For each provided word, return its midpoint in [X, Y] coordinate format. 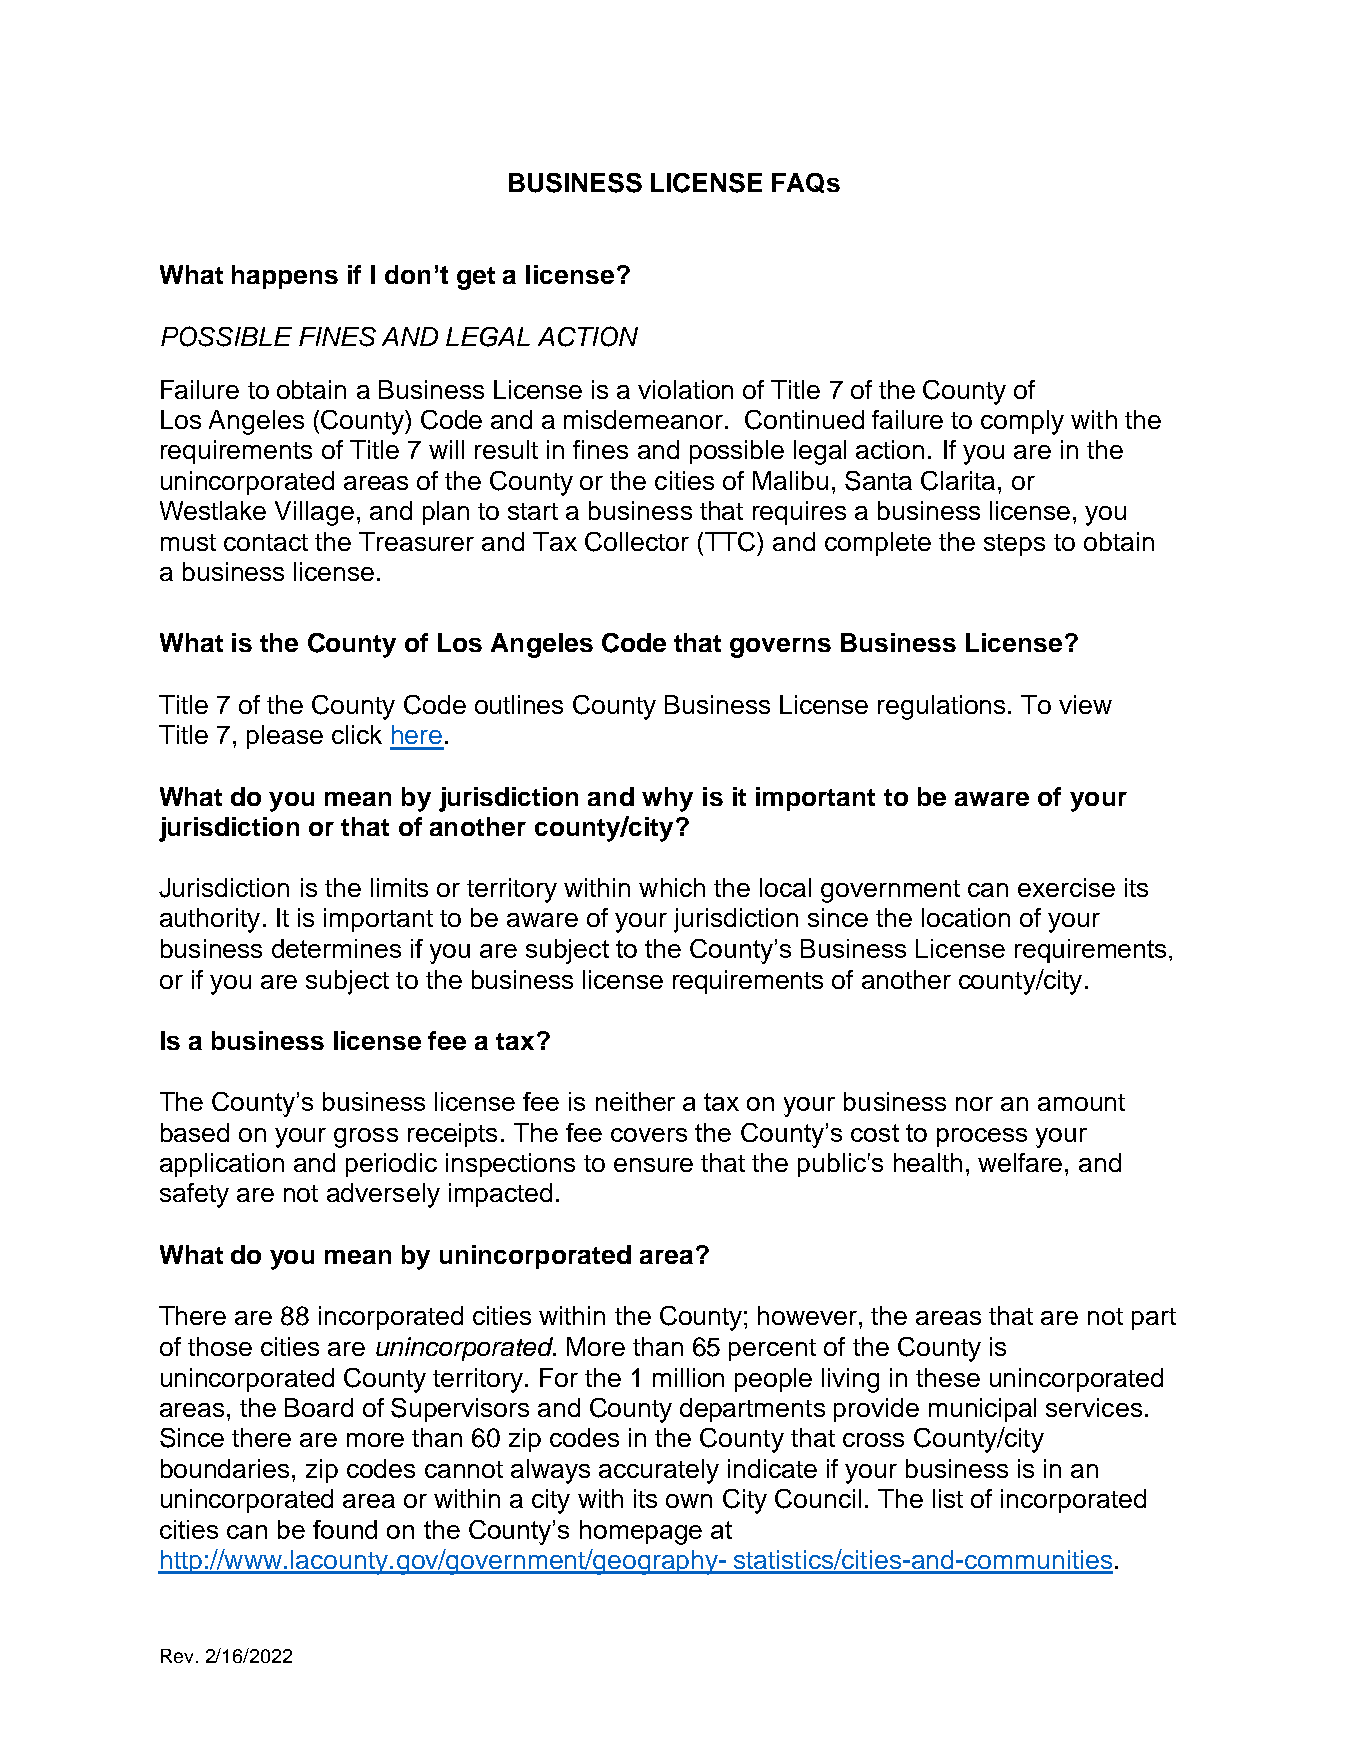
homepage [641, 1532]
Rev [177, 1656]
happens [285, 277]
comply [1022, 422]
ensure [653, 1165]
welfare [1020, 1162]
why [667, 799]
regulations [941, 707]
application [222, 1165]
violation [685, 389]
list [948, 1498]
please [285, 737]
